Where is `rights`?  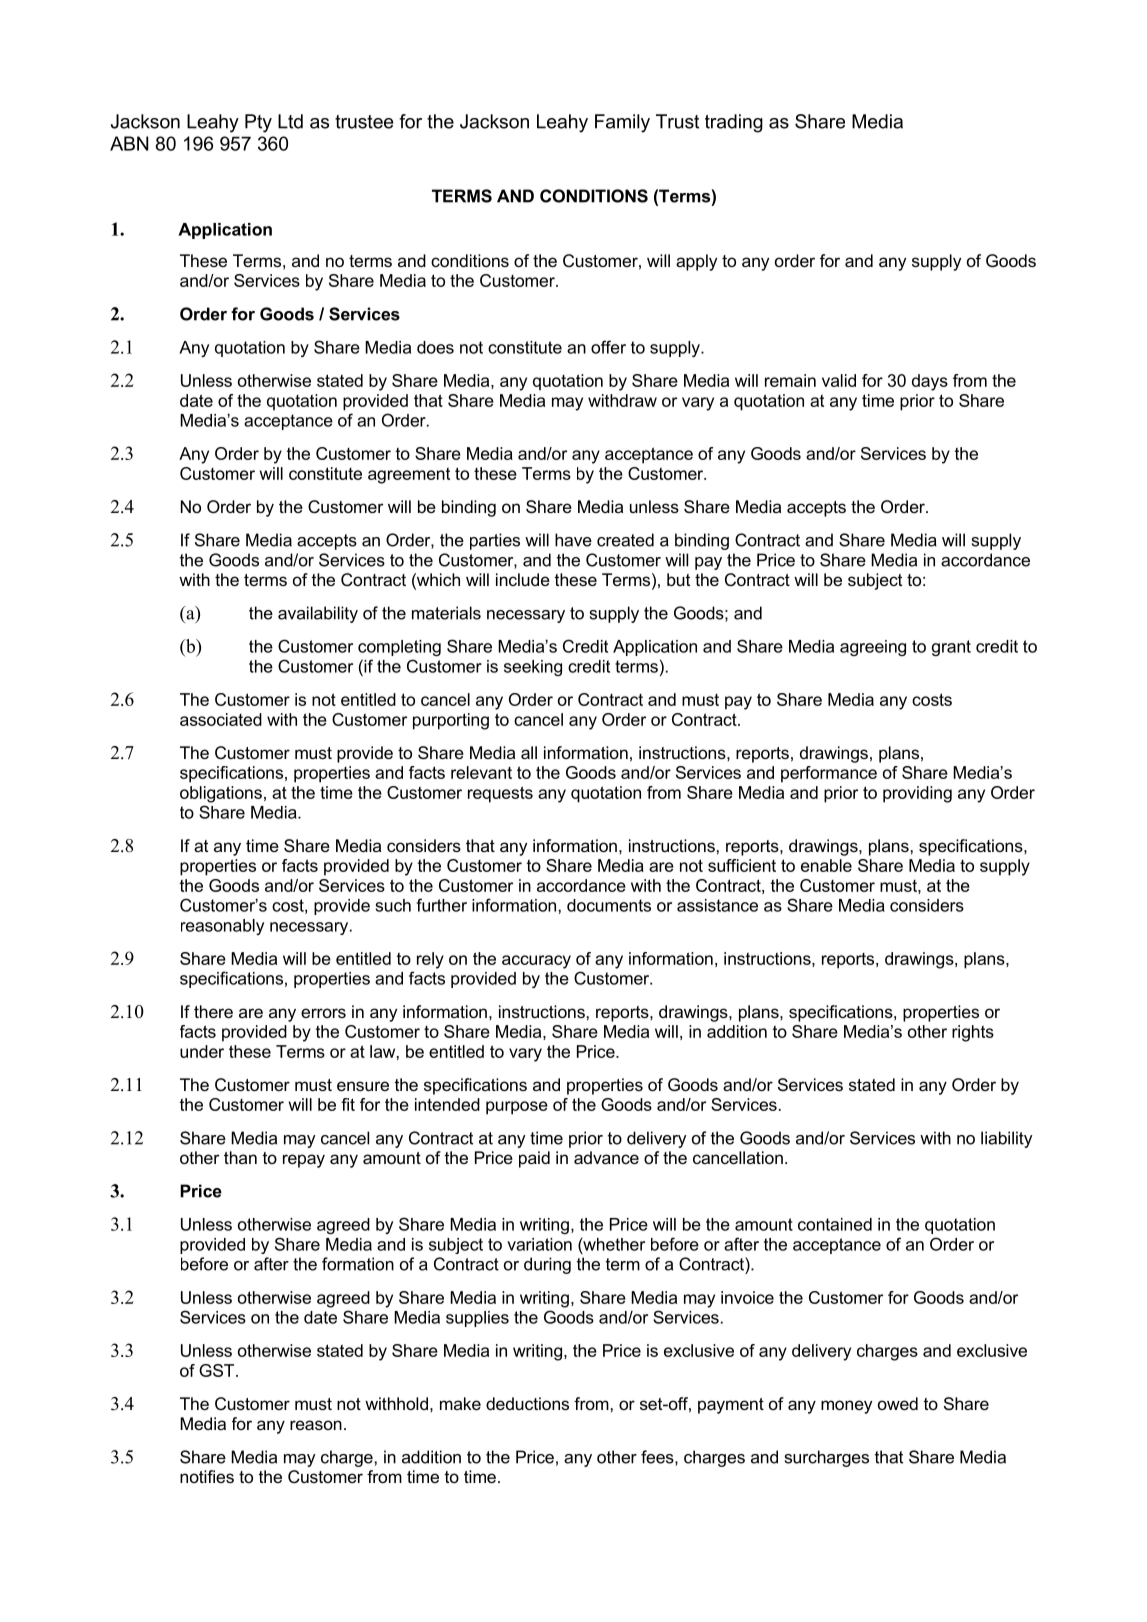 rights is located at coordinates (973, 1033).
